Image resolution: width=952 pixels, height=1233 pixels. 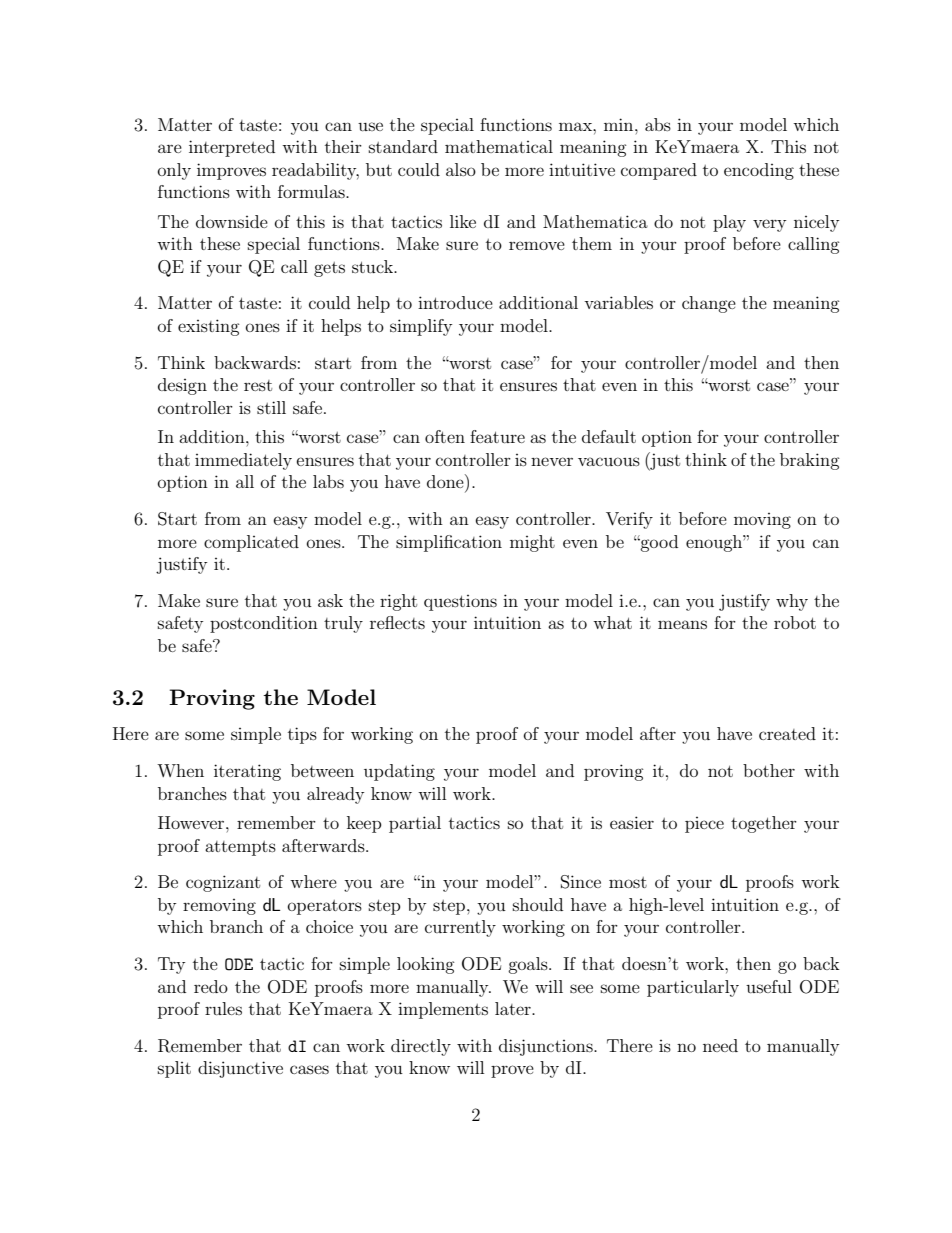 What do you see at coordinates (461, 169) in the screenshot?
I see `also` at bounding box center [461, 169].
